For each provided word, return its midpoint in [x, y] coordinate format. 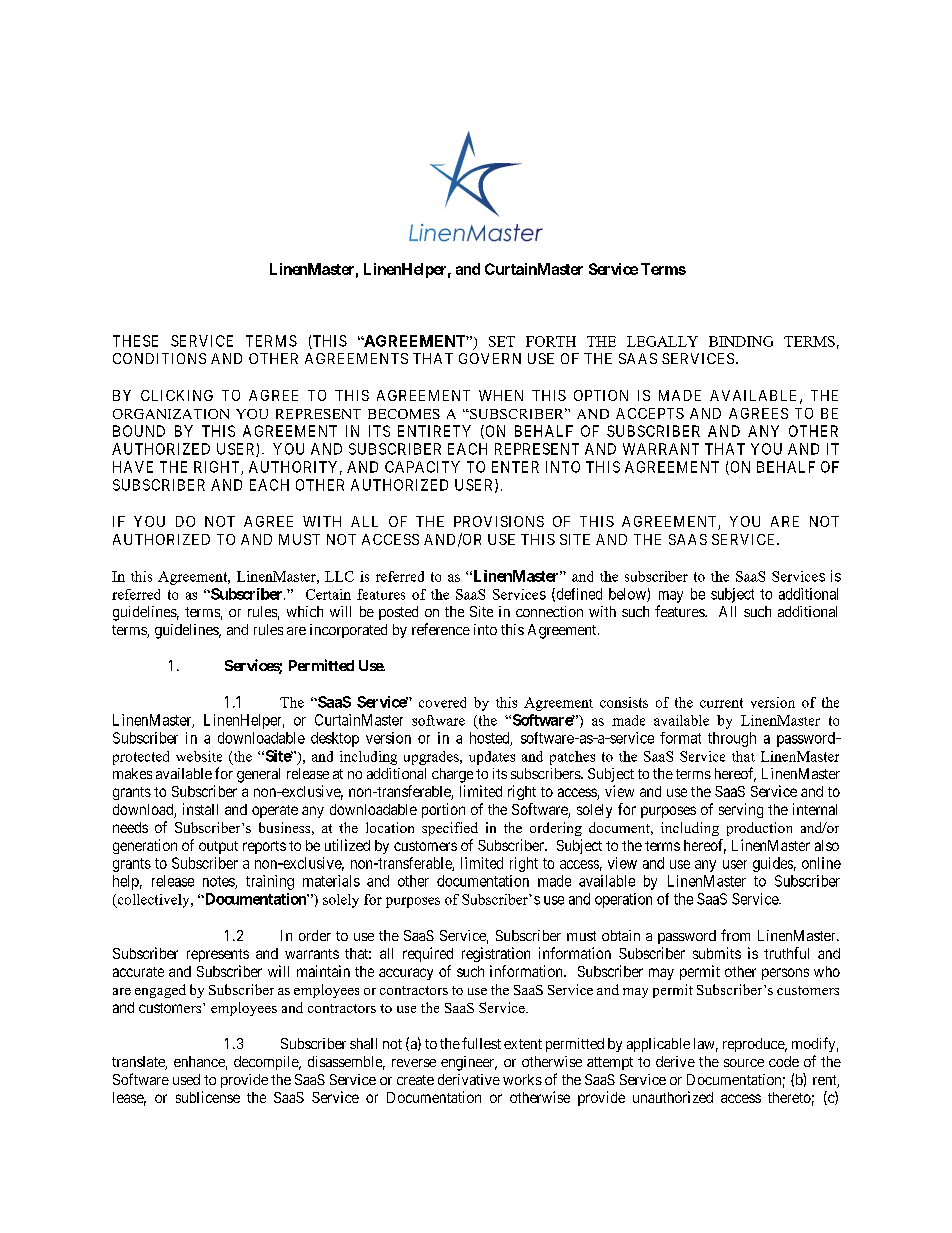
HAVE [133, 467]
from [735, 935]
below [628, 595]
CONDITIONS [159, 358]
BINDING [741, 341]
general [258, 775]
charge [452, 775]
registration [496, 954]
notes [219, 882]
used [186, 1079]
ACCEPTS [650, 413]
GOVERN [490, 358]
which [305, 611]
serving [741, 810]
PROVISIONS [499, 521]
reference [441, 629]
